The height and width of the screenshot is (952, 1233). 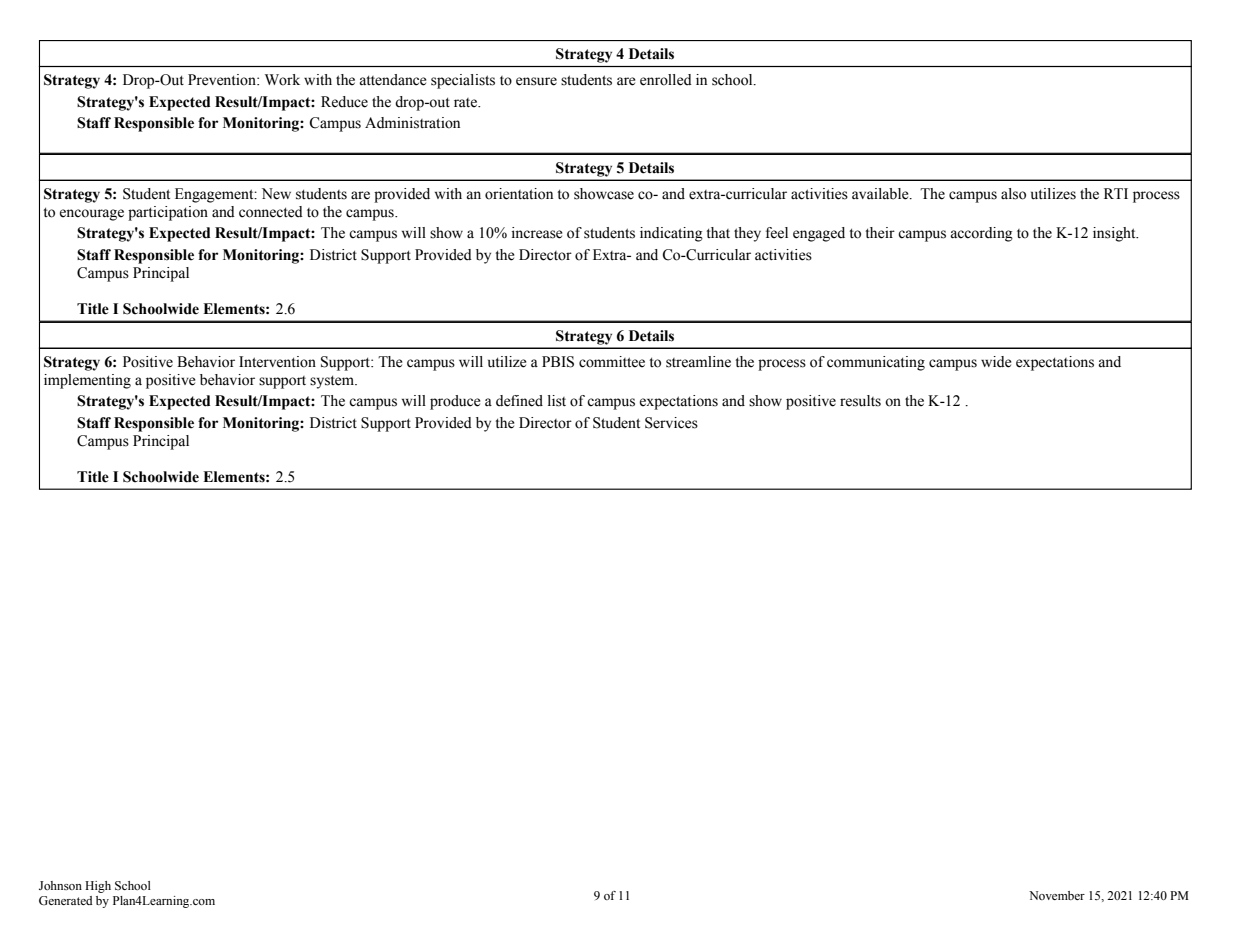 I want to click on November, so click(x=1057, y=895).
